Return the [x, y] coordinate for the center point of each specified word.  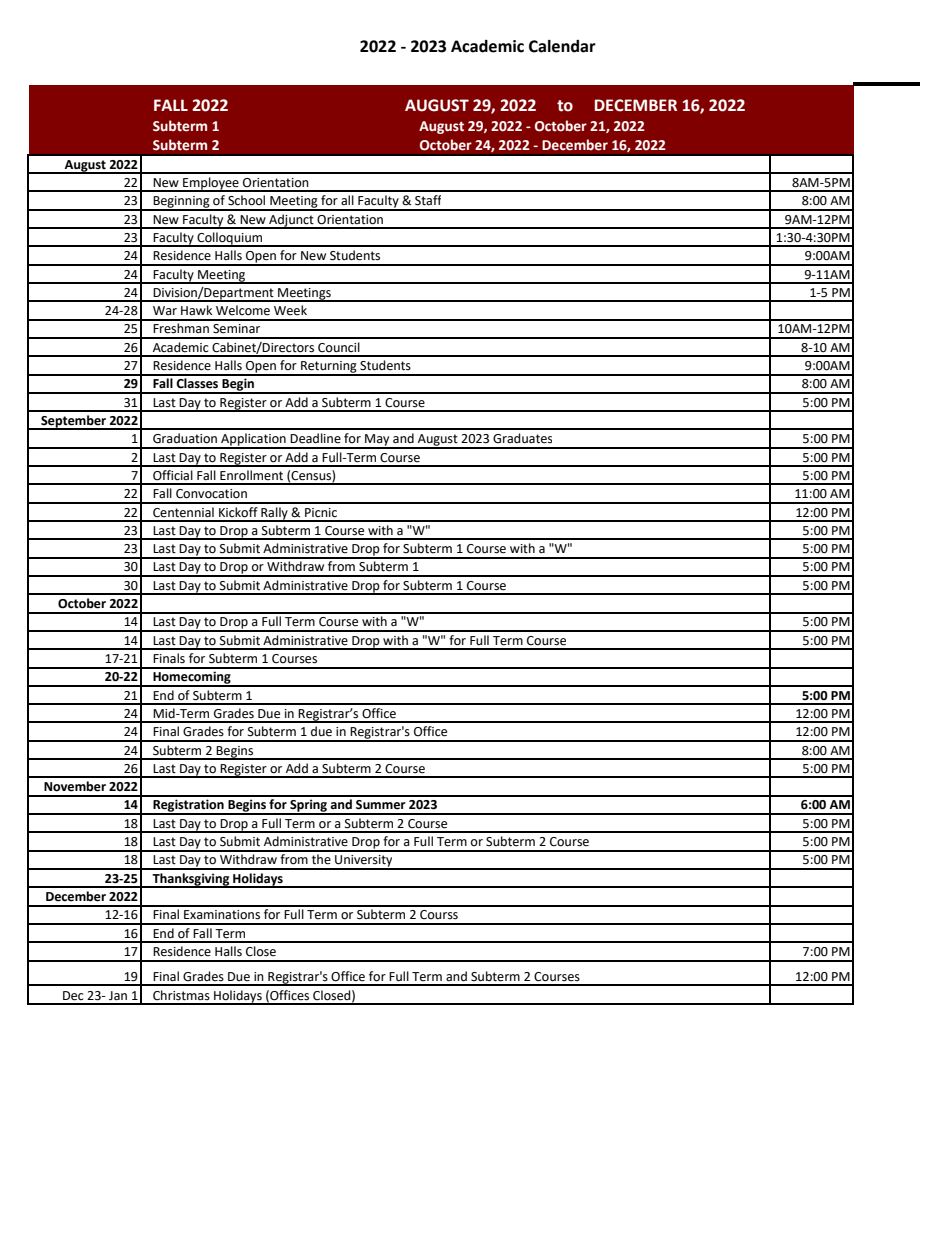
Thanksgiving [191, 880]
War [165, 310]
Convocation [211, 494]
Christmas [181, 995]
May [377, 441]
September [73, 422]
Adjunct [291, 221]
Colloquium [230, 239]
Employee [211, 184]
